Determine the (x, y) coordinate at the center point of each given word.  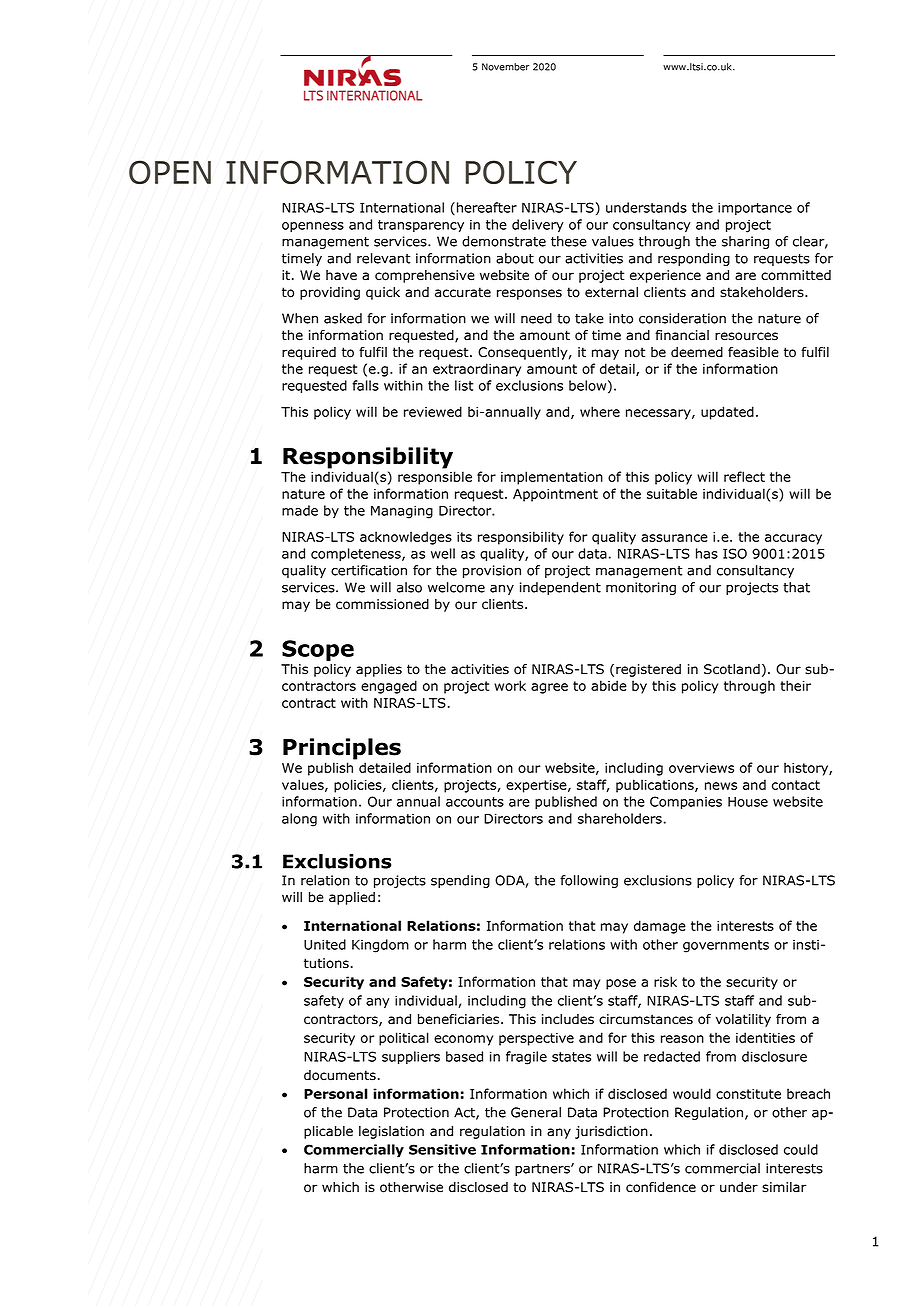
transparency (421, 226)
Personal (336, 1093)
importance (755, 208)
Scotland (732, 669)
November (506, 67)
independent (560, 588)
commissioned (382, 604)
